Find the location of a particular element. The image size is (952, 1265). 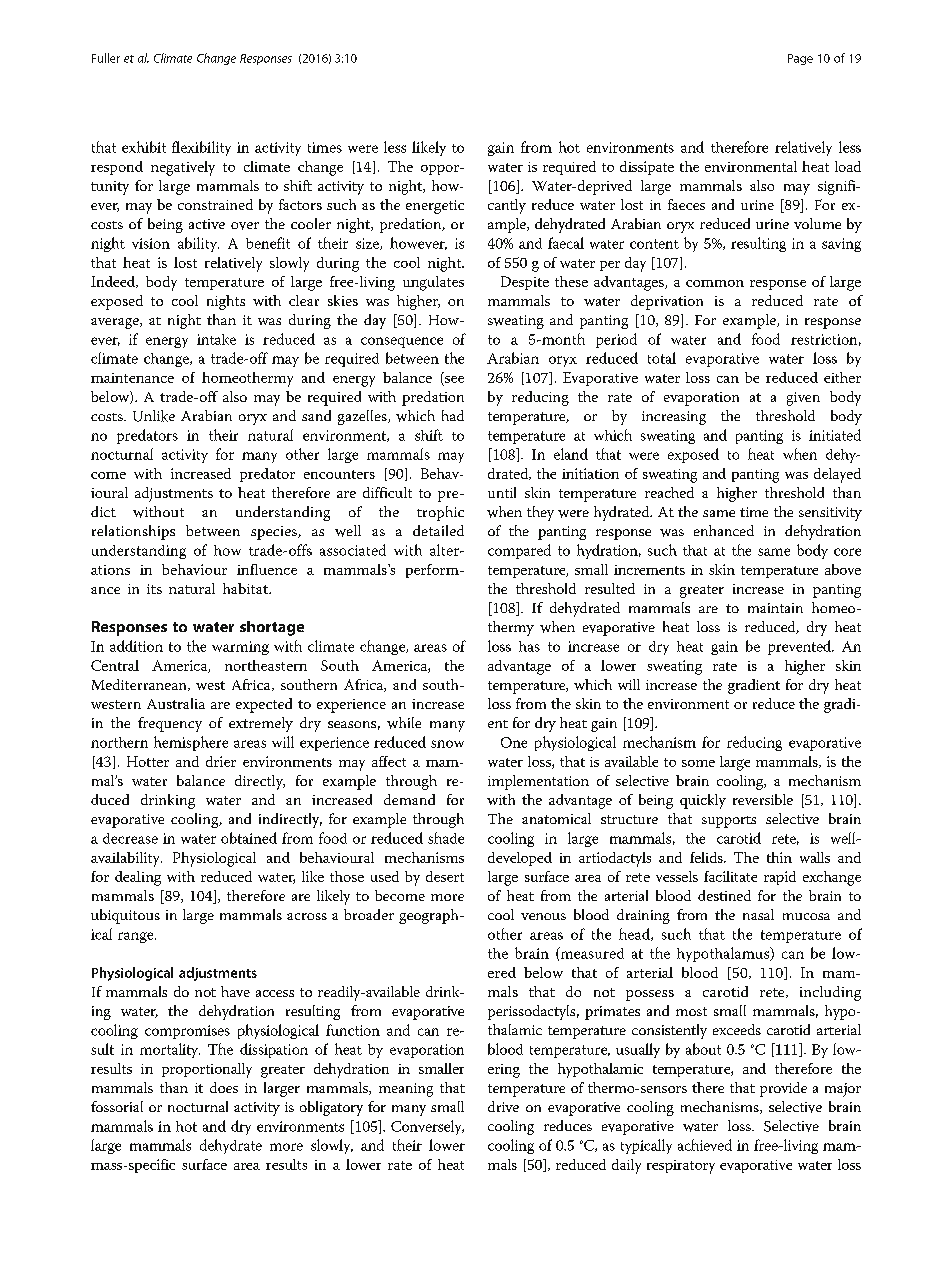

its is located at coordinates (154, 589).
